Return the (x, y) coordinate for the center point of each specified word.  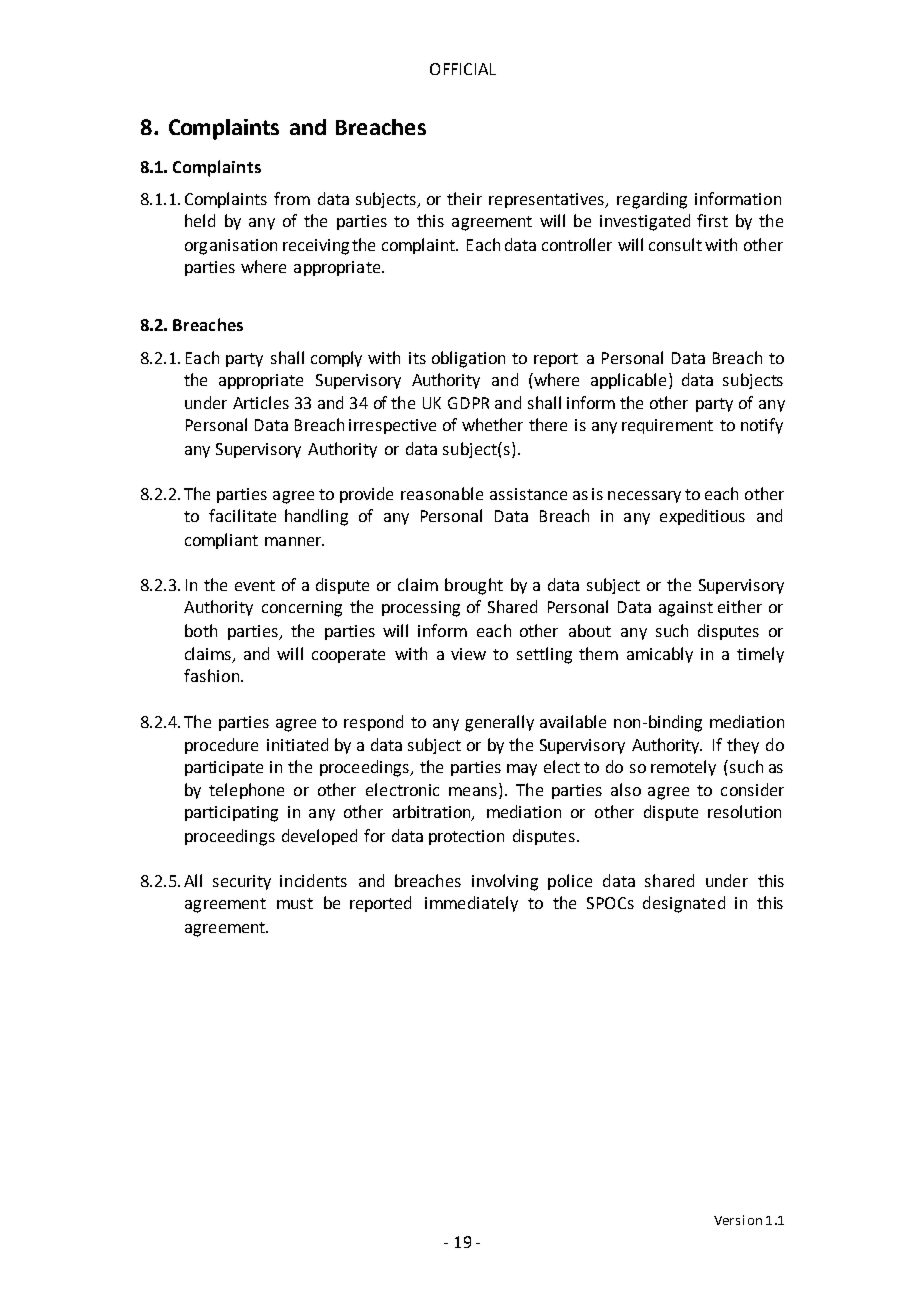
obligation (468, 359)
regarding (652, 200)
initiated (297, 744)
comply (336, 359)
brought (474, 586)
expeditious (702, 517)
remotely (683, 768)
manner (294, 541)
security (242, 882)
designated (684, 904)
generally (499, 723)
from (292, 198)
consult (675, 244)
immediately (471, 904)
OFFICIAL (463, 69)
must (295, 903)
